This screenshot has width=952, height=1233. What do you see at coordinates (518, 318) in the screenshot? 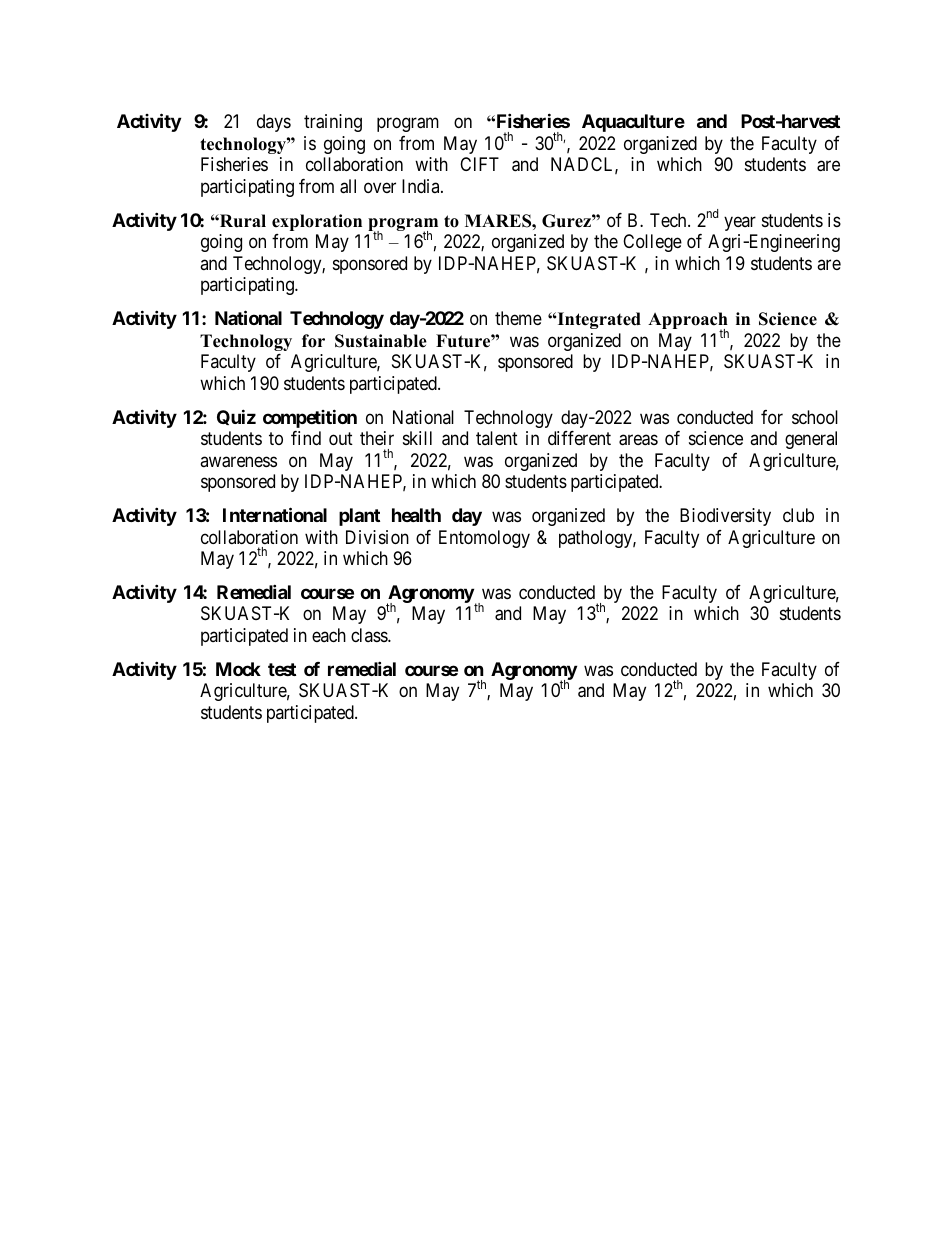
I see `theme` at bounding box center [518, 318].
